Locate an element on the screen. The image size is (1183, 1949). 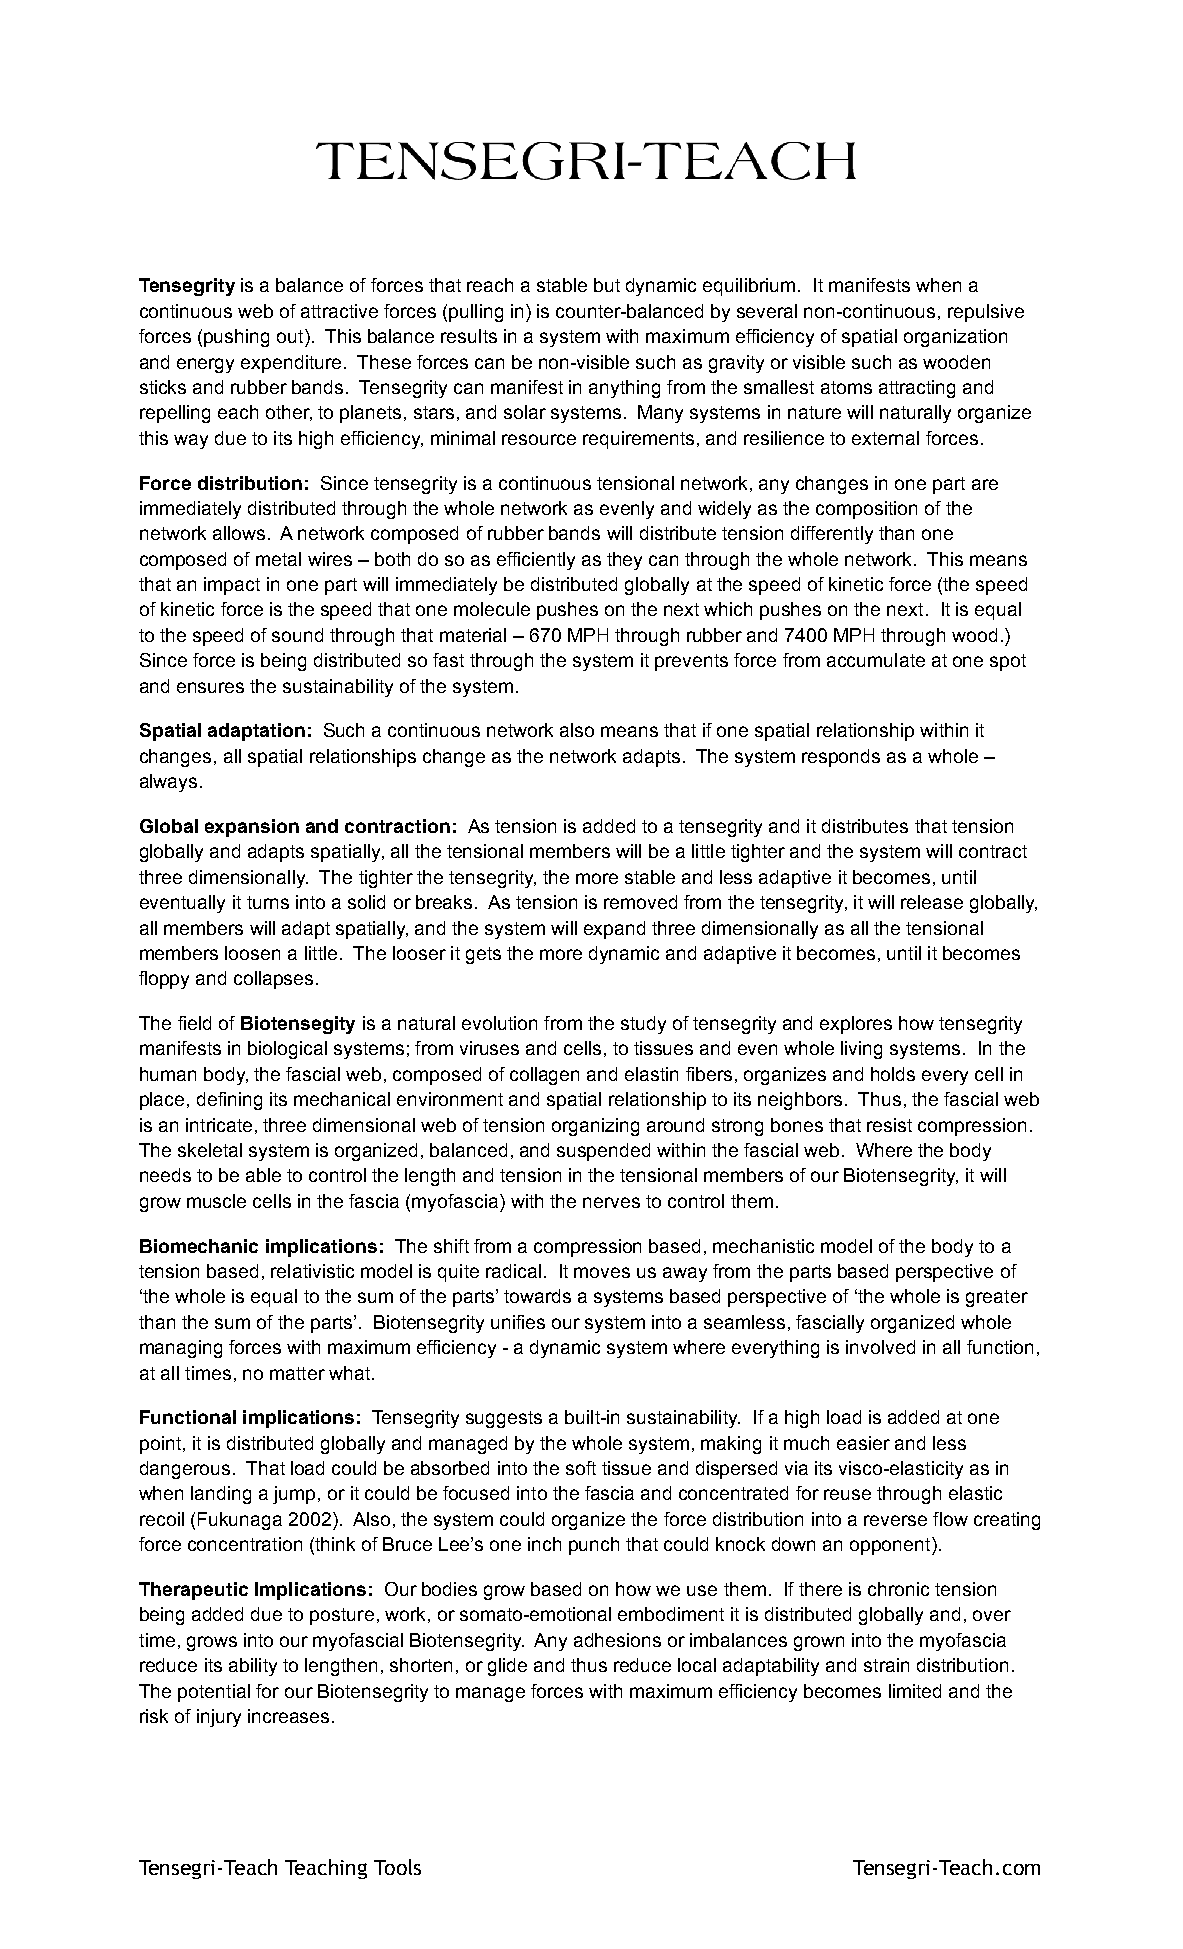
reverse is located at coordinates (895, 1520).
